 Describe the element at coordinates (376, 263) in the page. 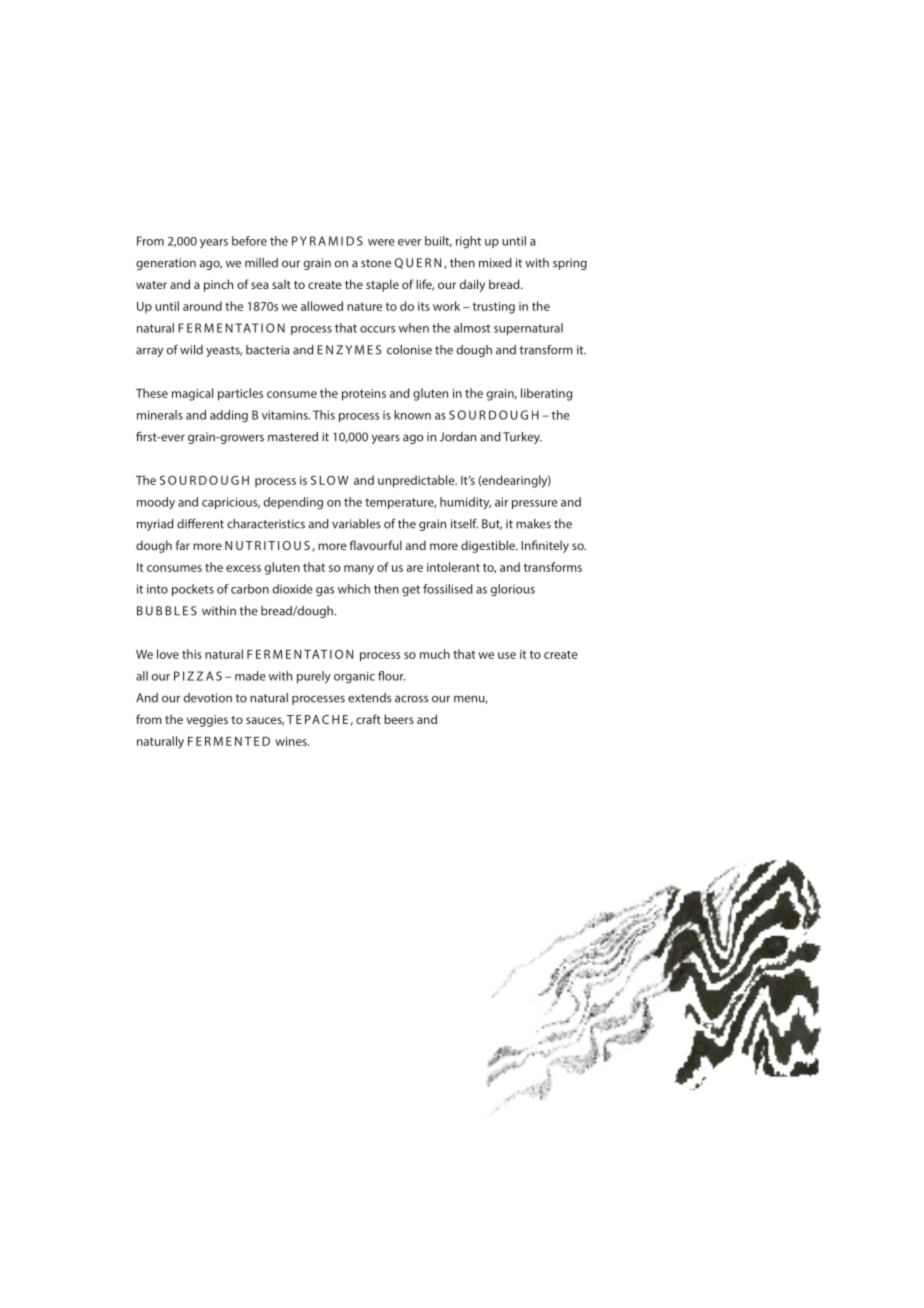

I see `stone` at that location.
